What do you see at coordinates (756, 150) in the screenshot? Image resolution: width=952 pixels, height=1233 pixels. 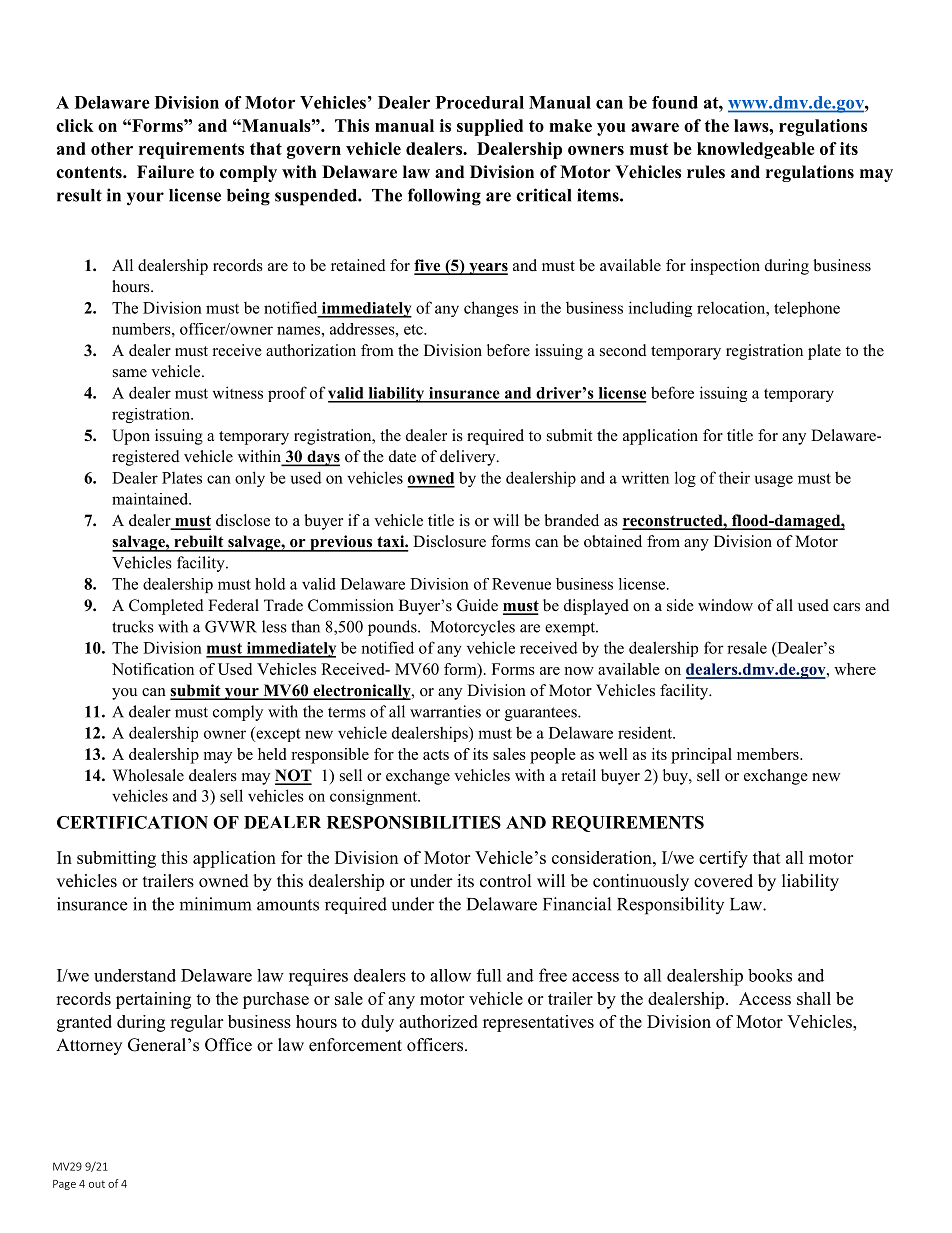 I see `knowledgeable` at bounding box center [756, 150].
